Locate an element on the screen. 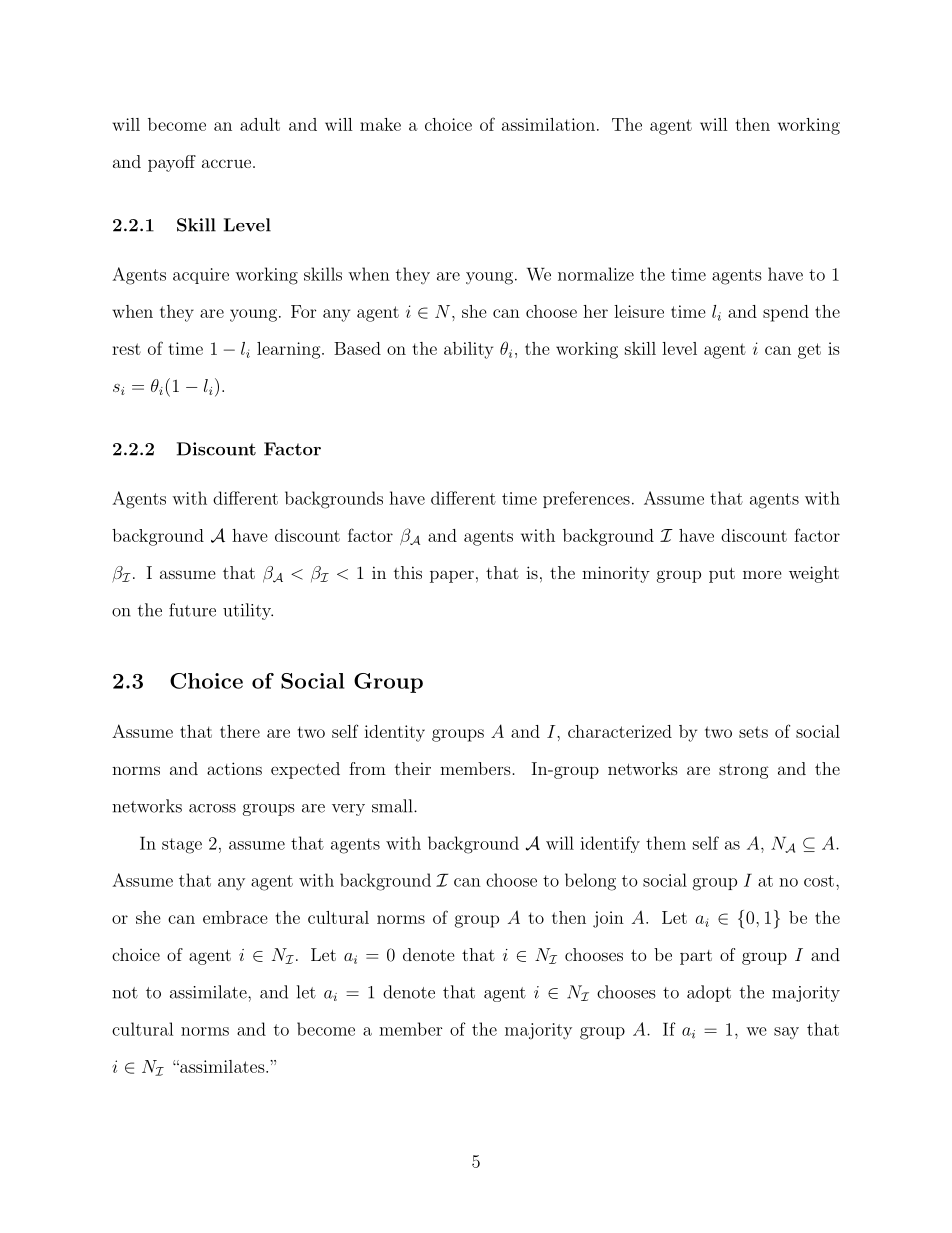 The height and width of the screenshot is (1233, 952). paper is located at coordinates (452, 576).
